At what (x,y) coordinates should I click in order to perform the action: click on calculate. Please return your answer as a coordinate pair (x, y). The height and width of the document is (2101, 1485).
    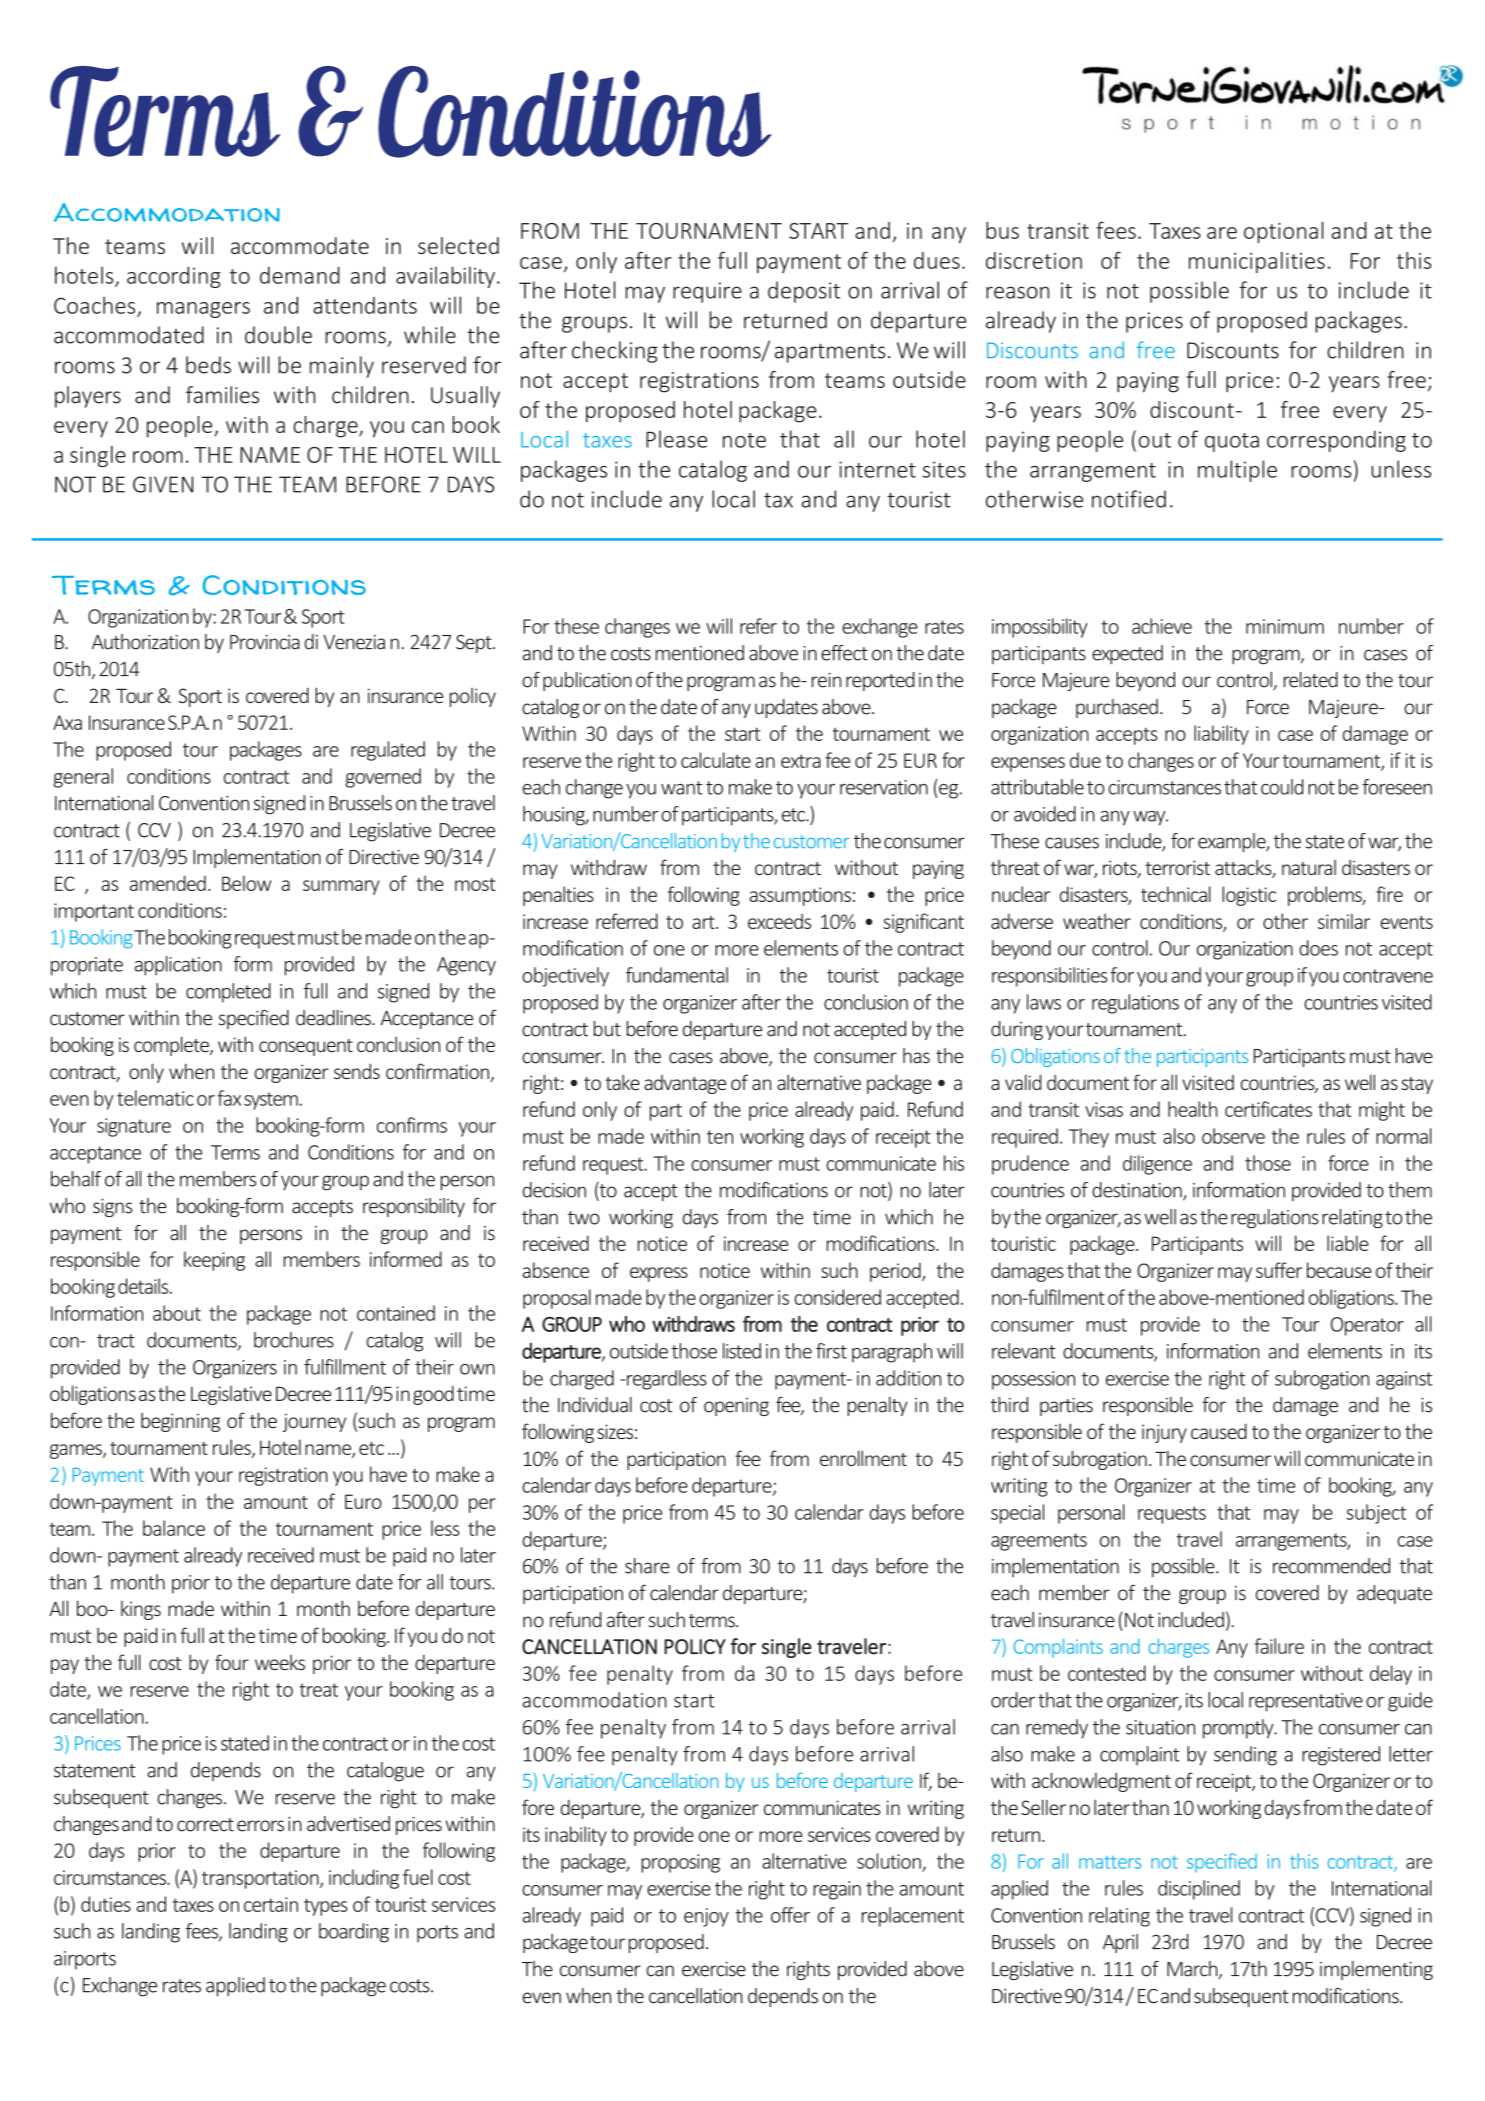
    Looking at the image, I should click on (716, 760).
